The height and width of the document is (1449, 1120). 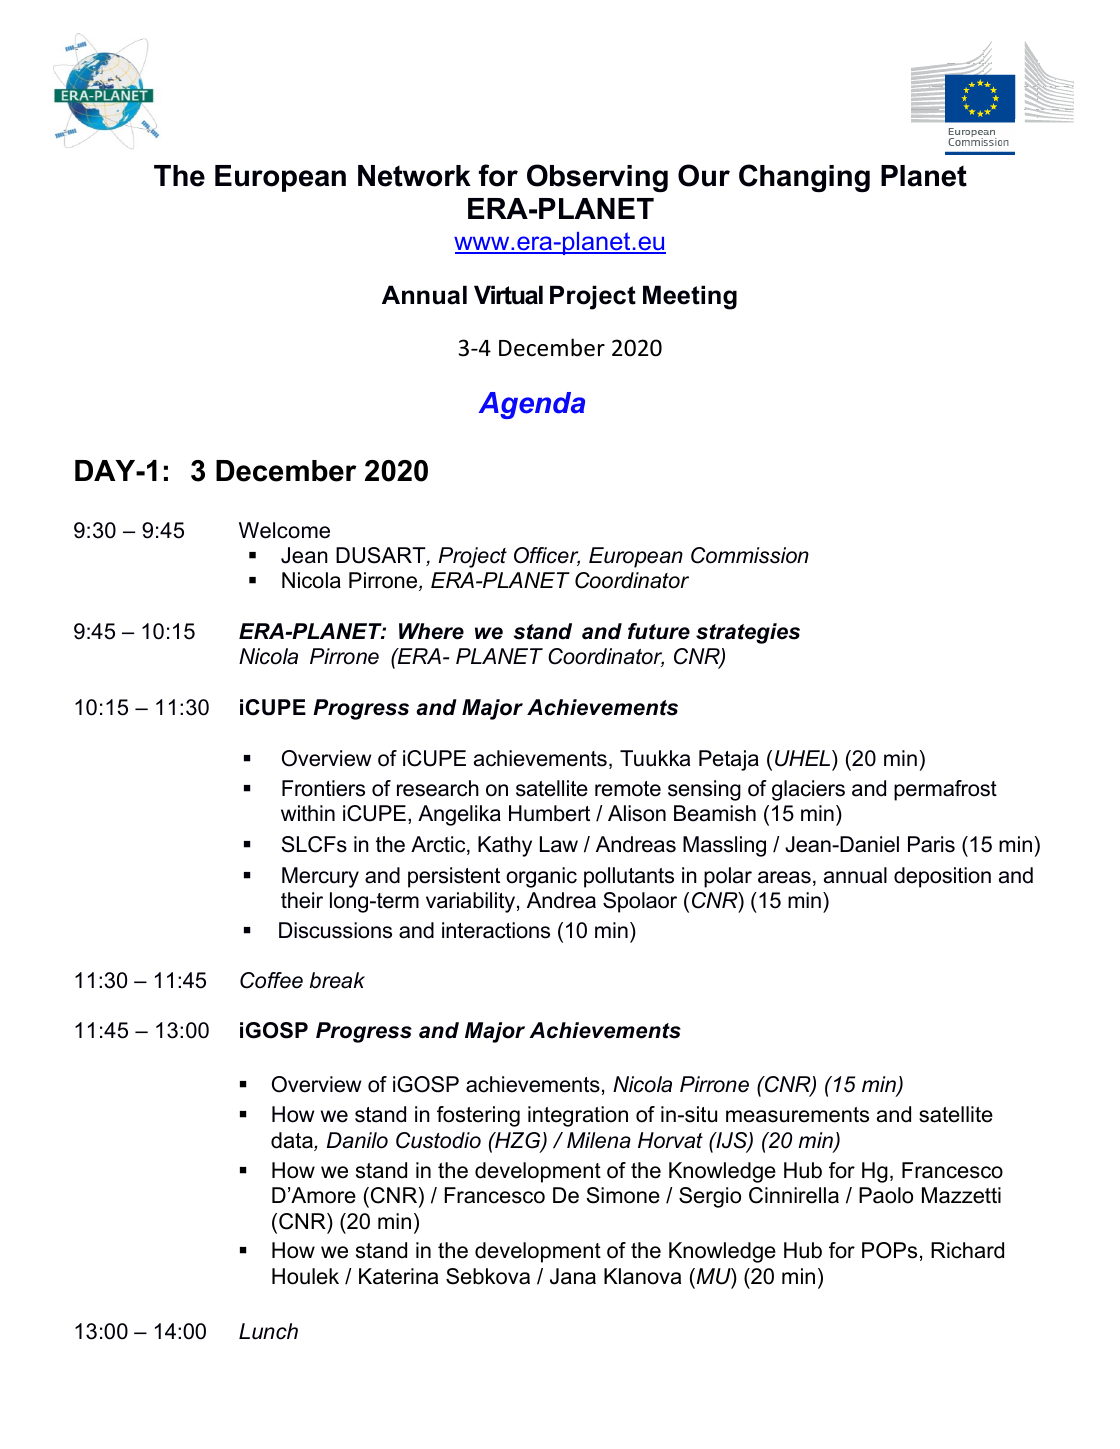 I want to click on measurements, so click(x=797, y=1115).
